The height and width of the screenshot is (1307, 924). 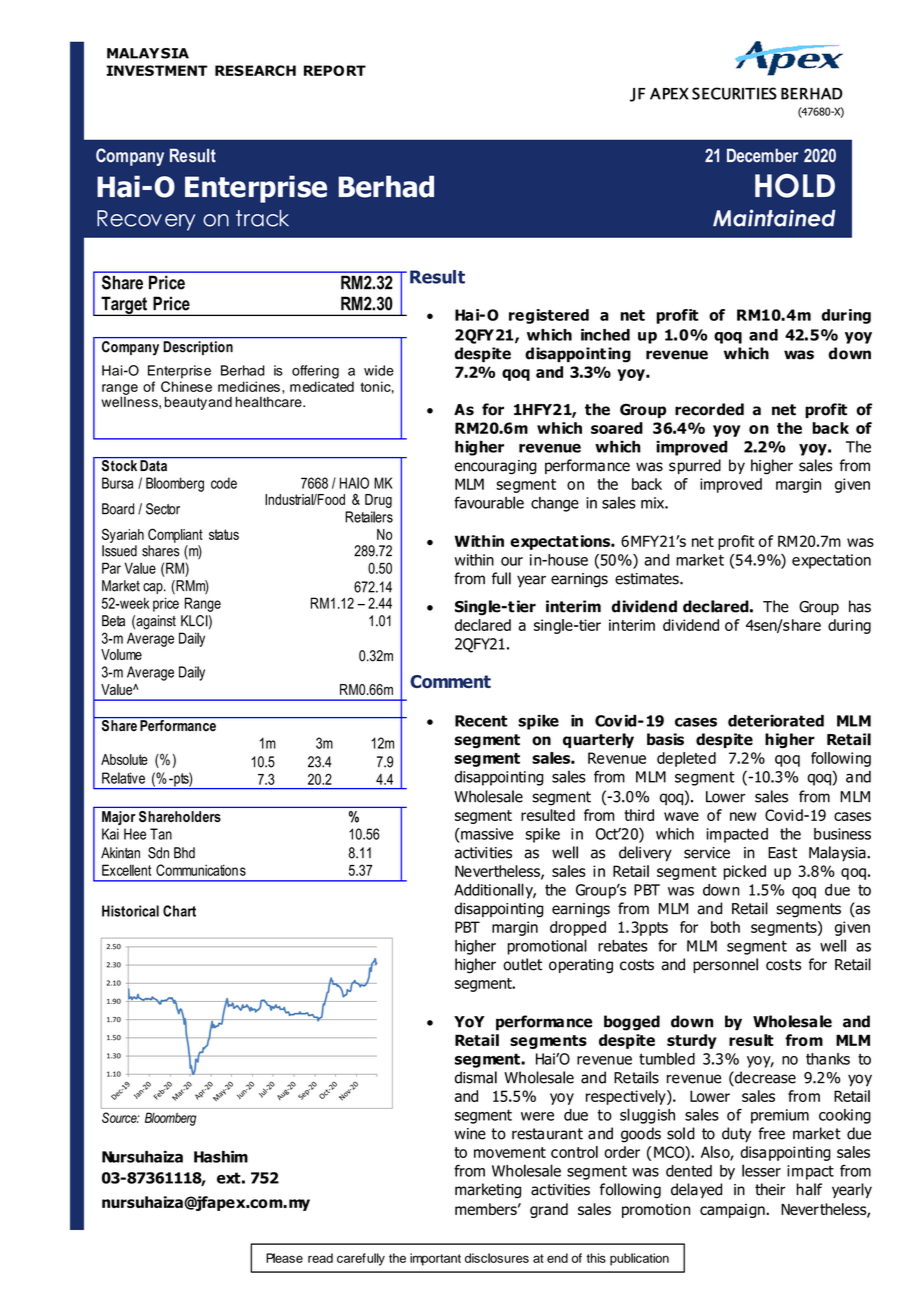 What do you see at coordinates (335, 70) in the screenshot?
I see `REPORT` at bounding box center [335, 70].
